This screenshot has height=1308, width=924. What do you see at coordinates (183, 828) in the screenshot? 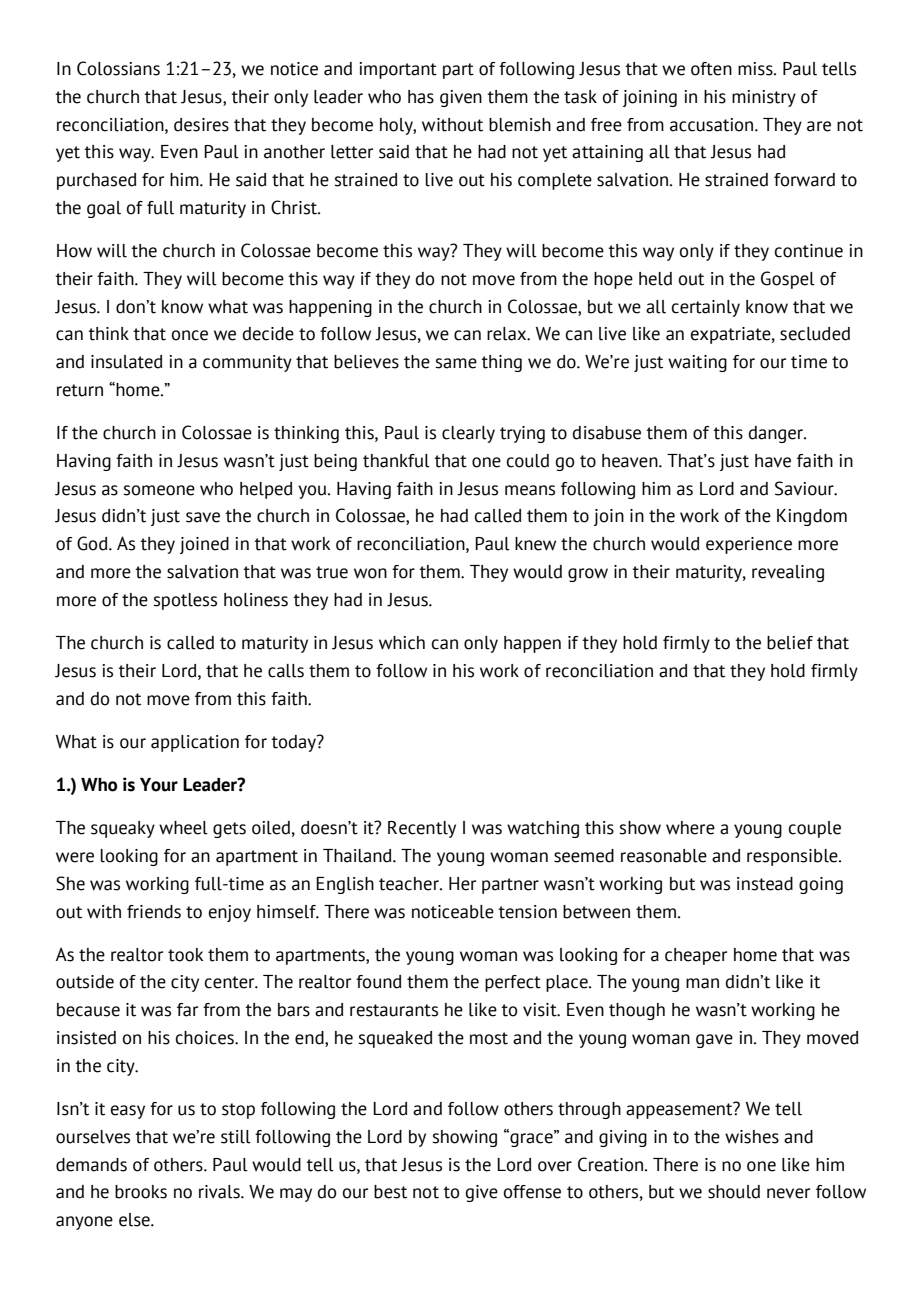
I see `wheel` at bounding box center [183, 828].
